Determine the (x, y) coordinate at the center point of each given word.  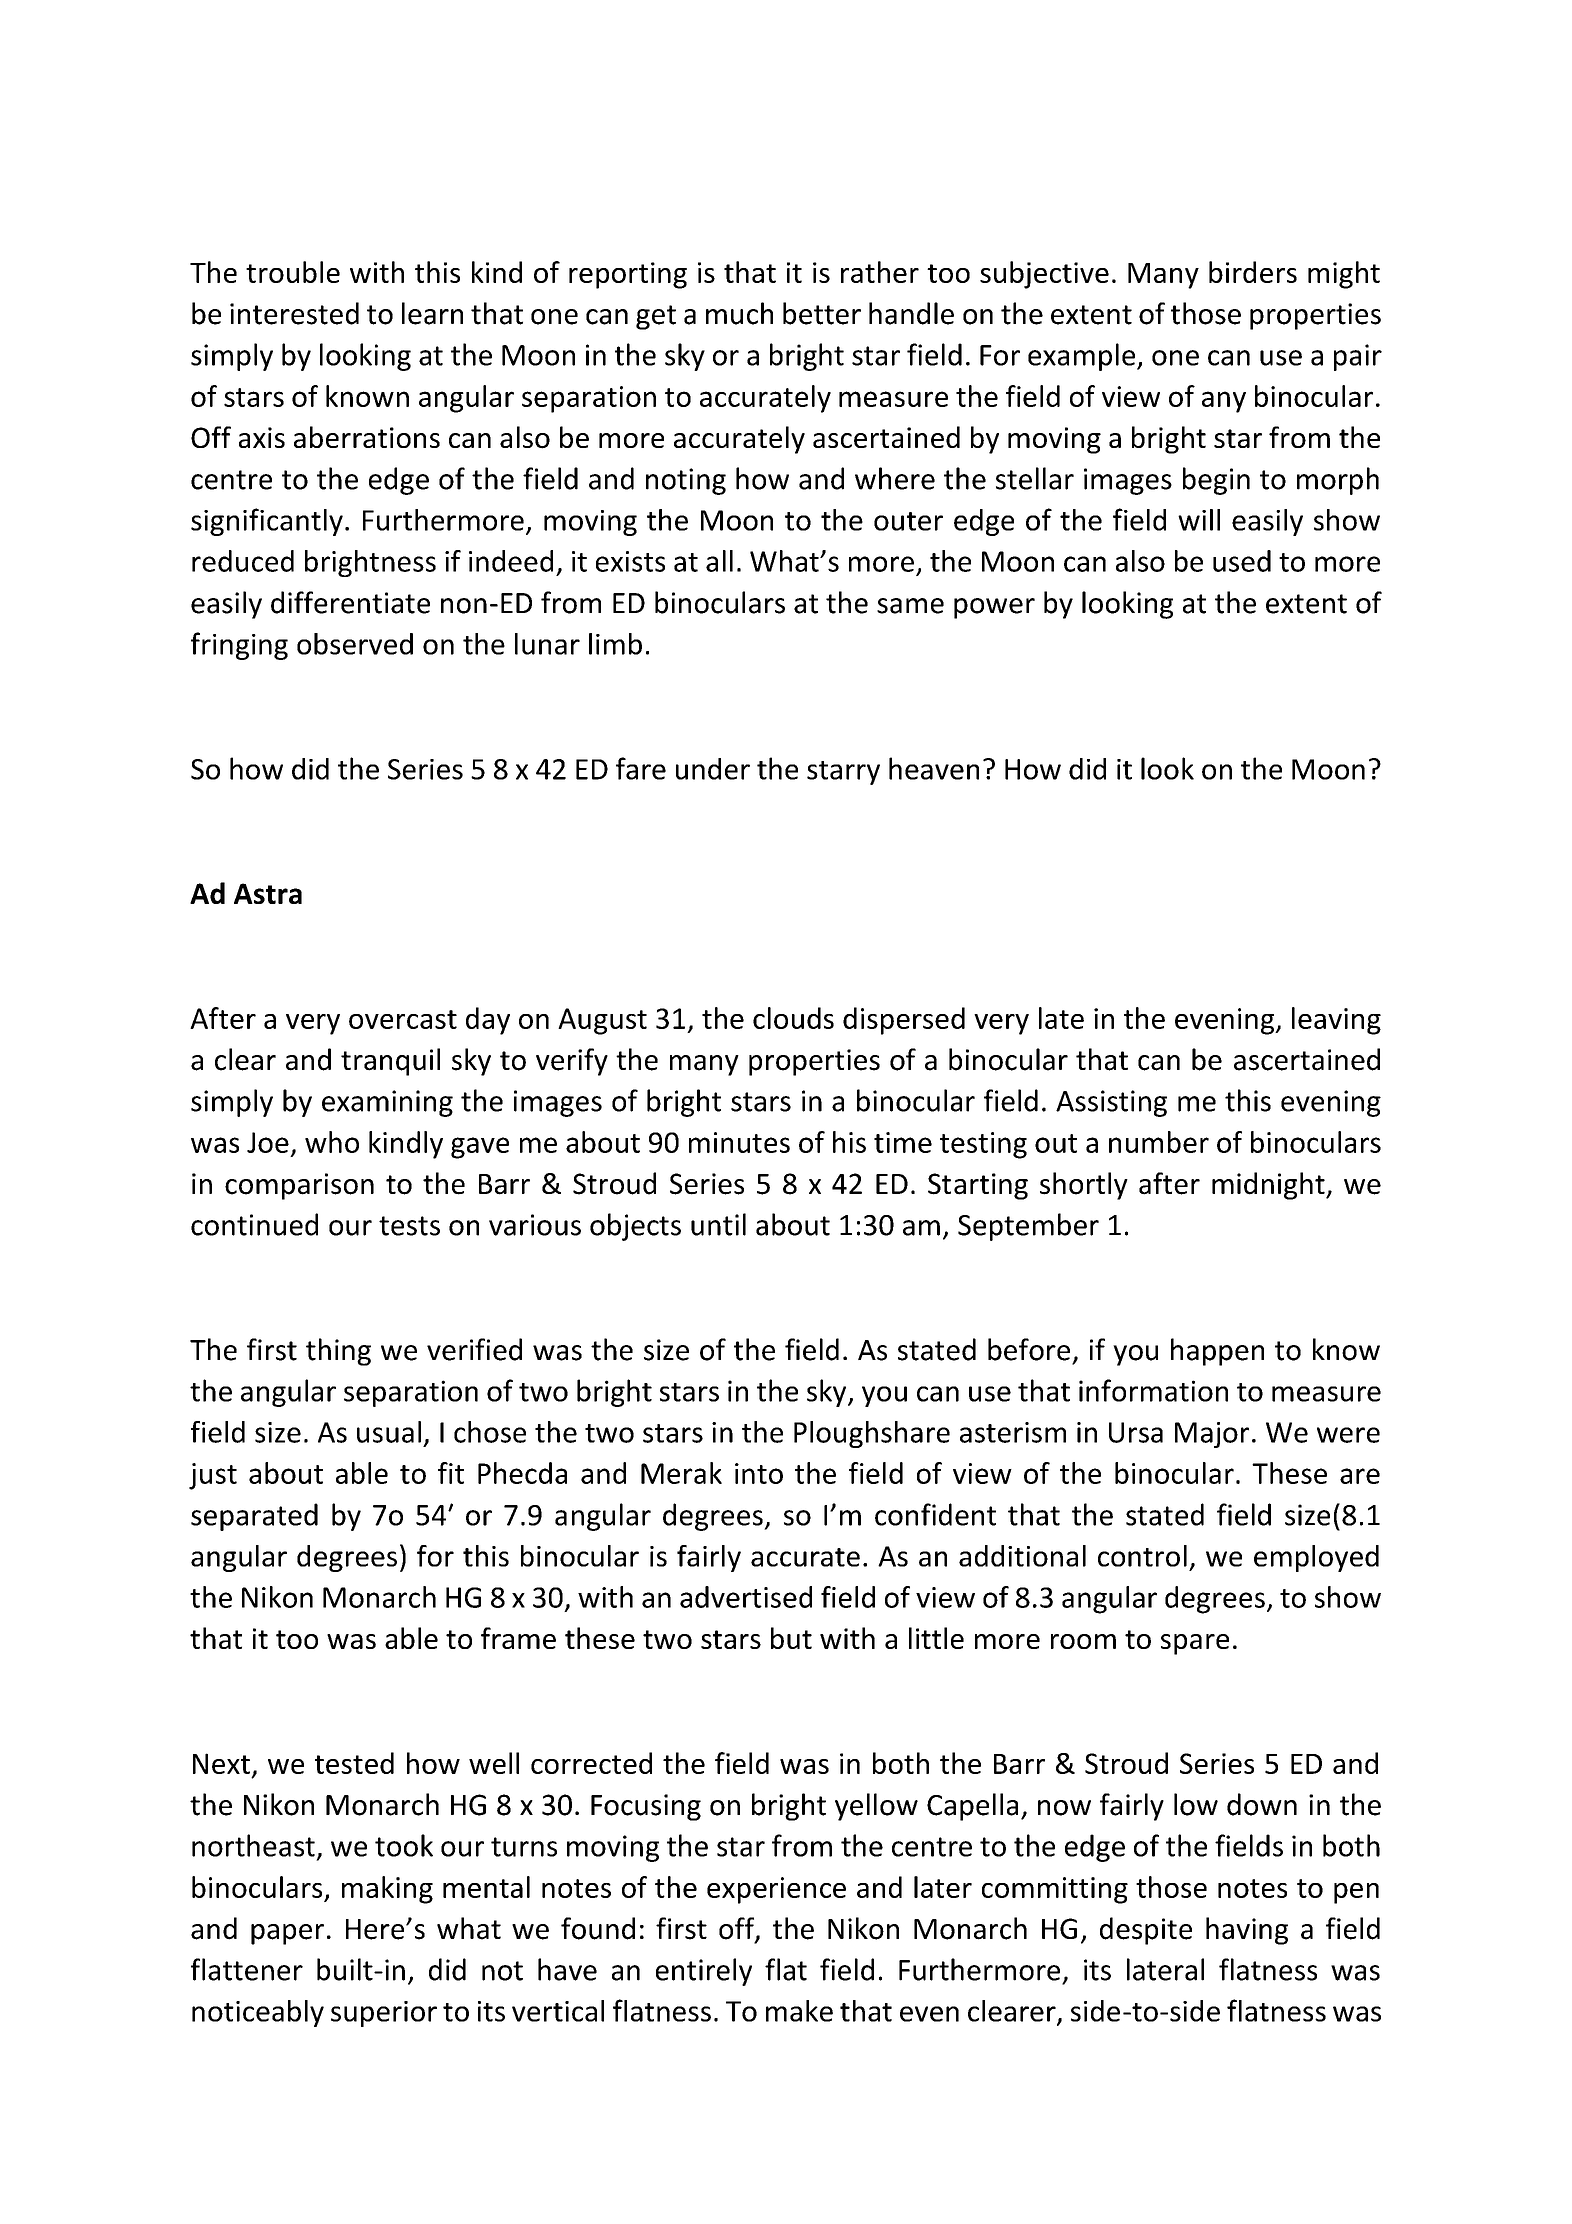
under (713, 769)
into (759, 1473)
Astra (268, 893)
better (822, 313)
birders (1253, 272)
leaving (1336, 1021)
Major (1212, 1435)
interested (294, 313)
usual (389, 1432)
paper (287, 1934)
